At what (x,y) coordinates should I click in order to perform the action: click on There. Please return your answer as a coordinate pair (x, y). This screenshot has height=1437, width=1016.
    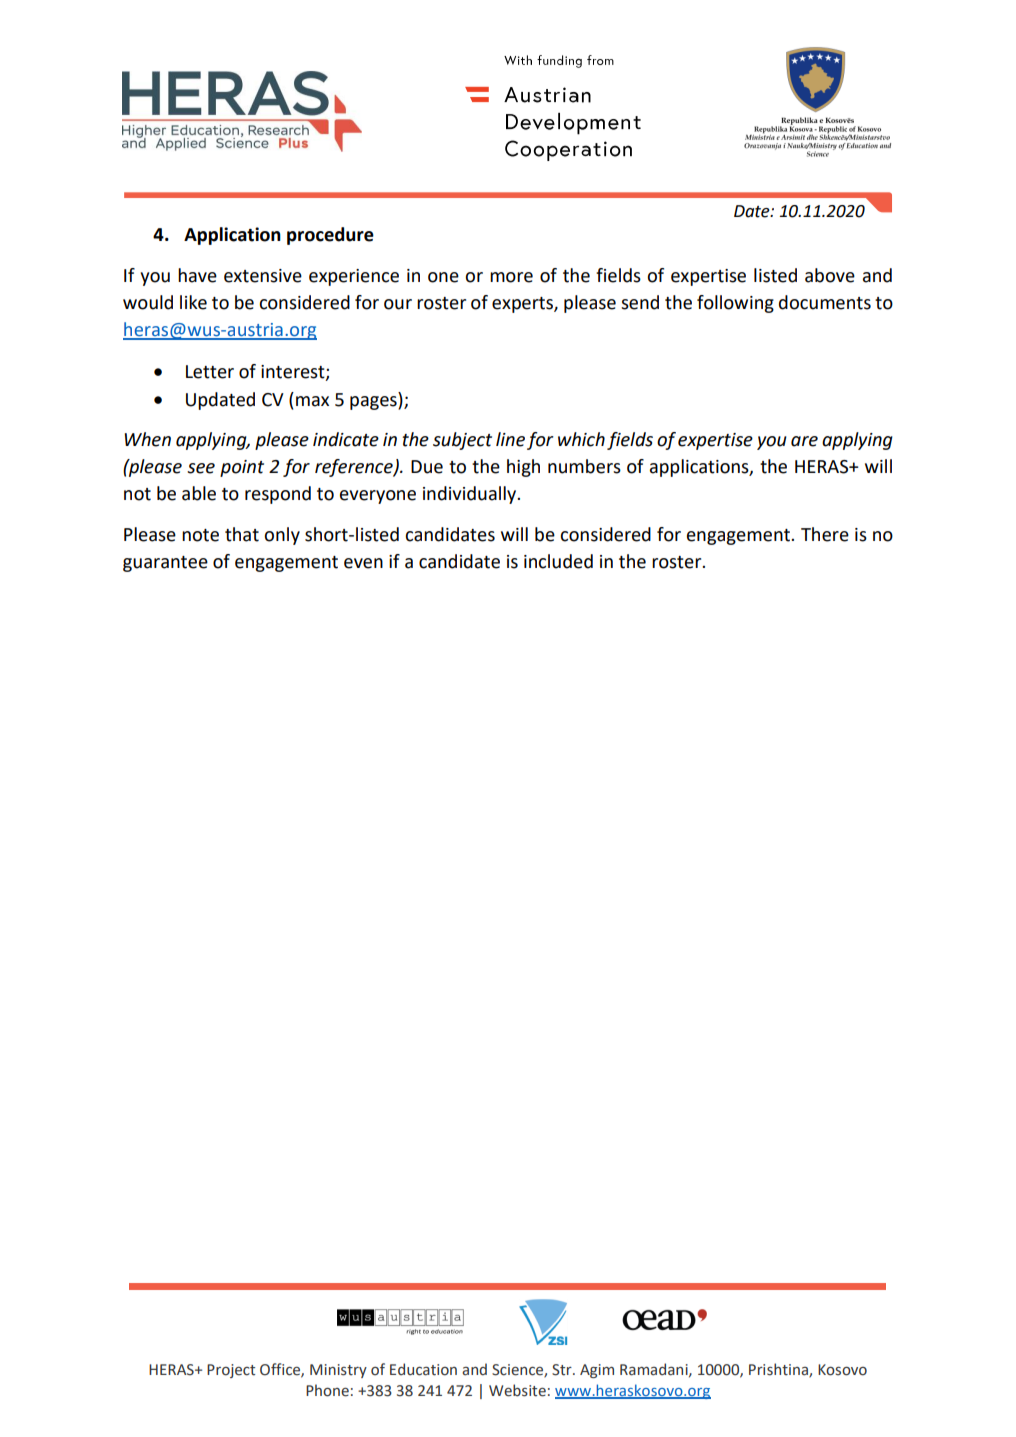
    Looking at the image, I should click on (825, 534).
